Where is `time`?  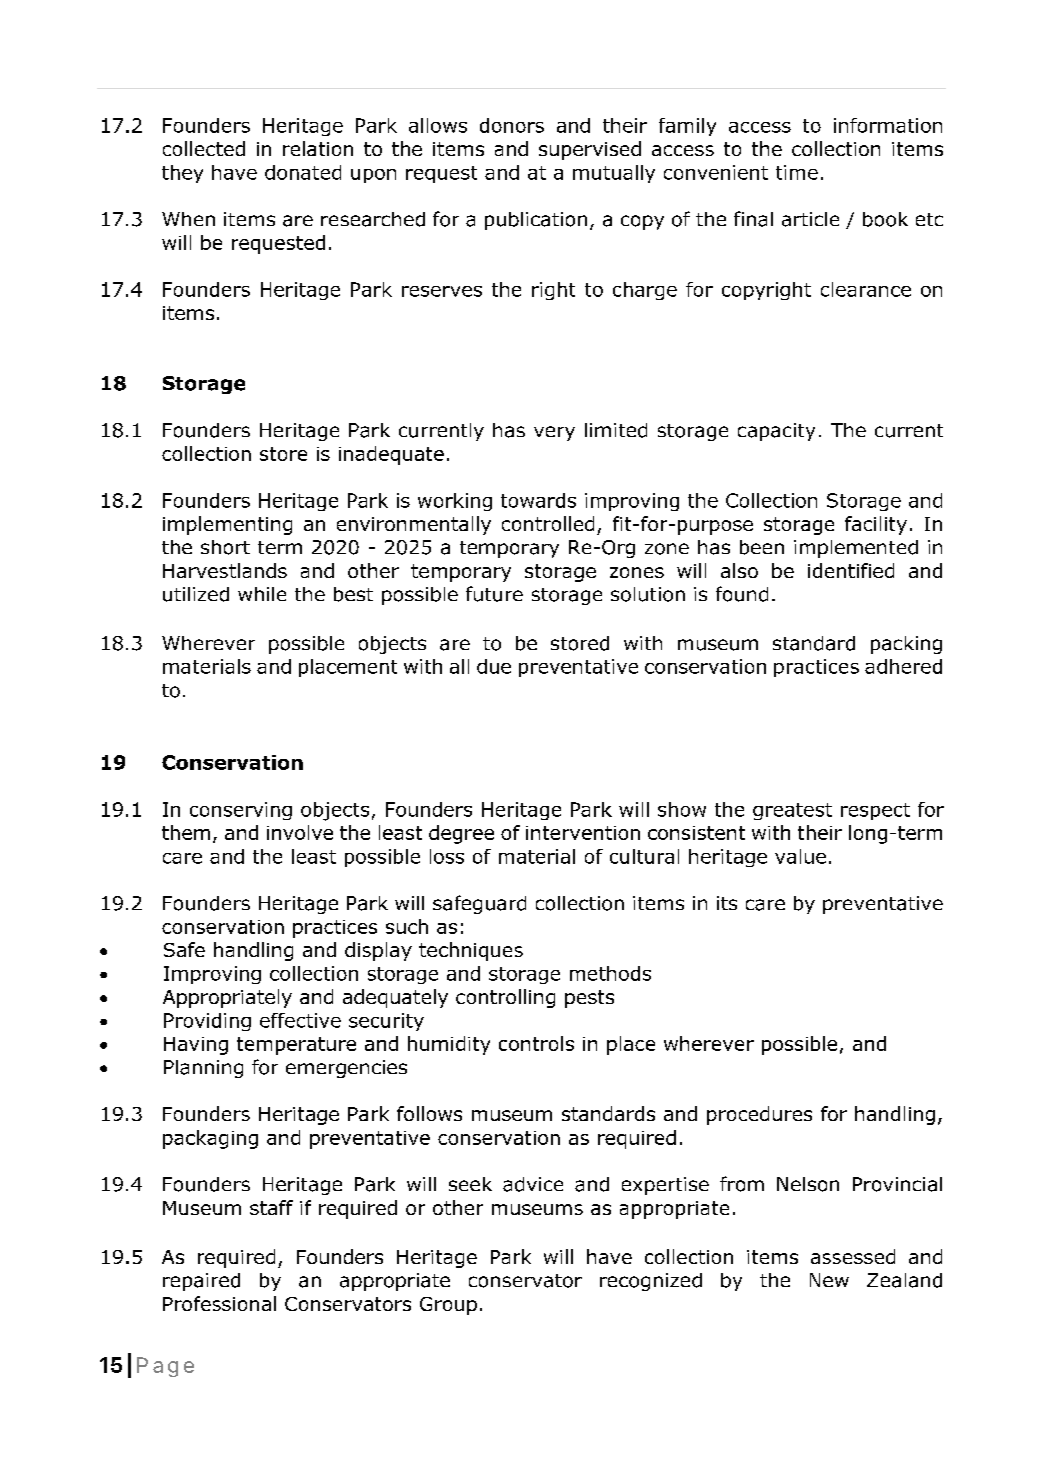 time is located at coordinates (797, 172).
